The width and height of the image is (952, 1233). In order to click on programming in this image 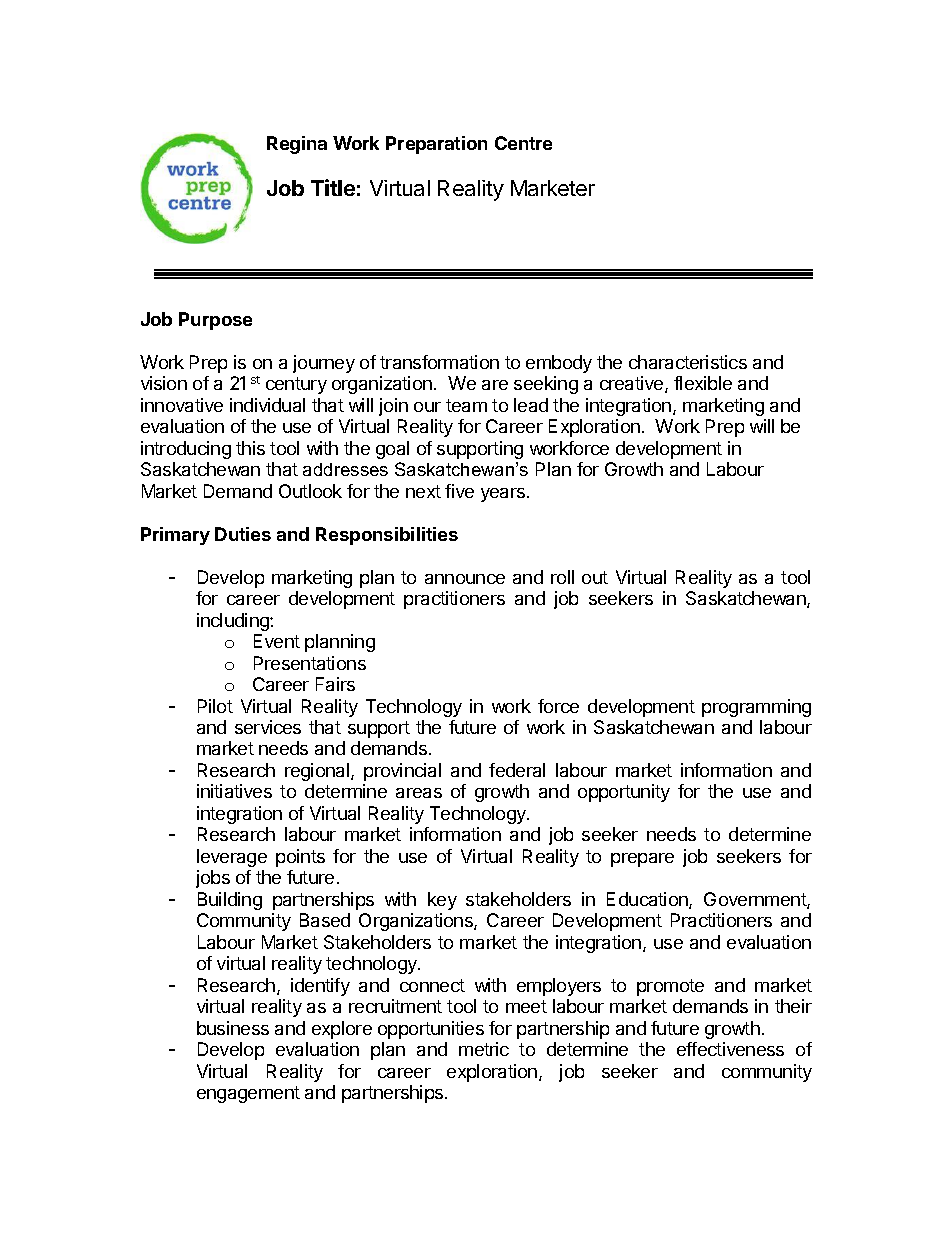, I will do `click(756, 708)`.
